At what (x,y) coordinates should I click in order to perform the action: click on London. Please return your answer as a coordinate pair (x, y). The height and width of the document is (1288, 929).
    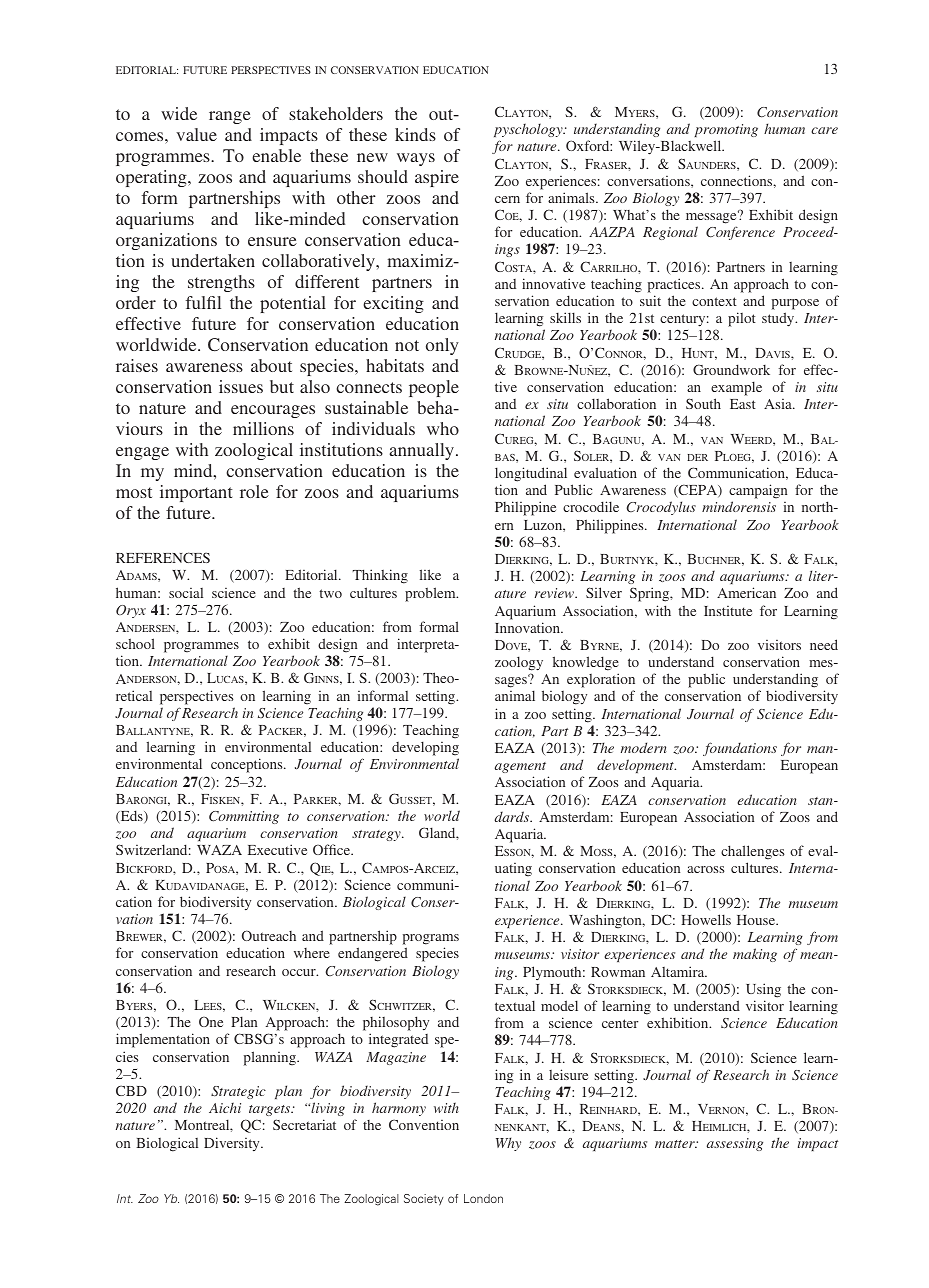
    Looking at the image, I should click on (483, 1198).
